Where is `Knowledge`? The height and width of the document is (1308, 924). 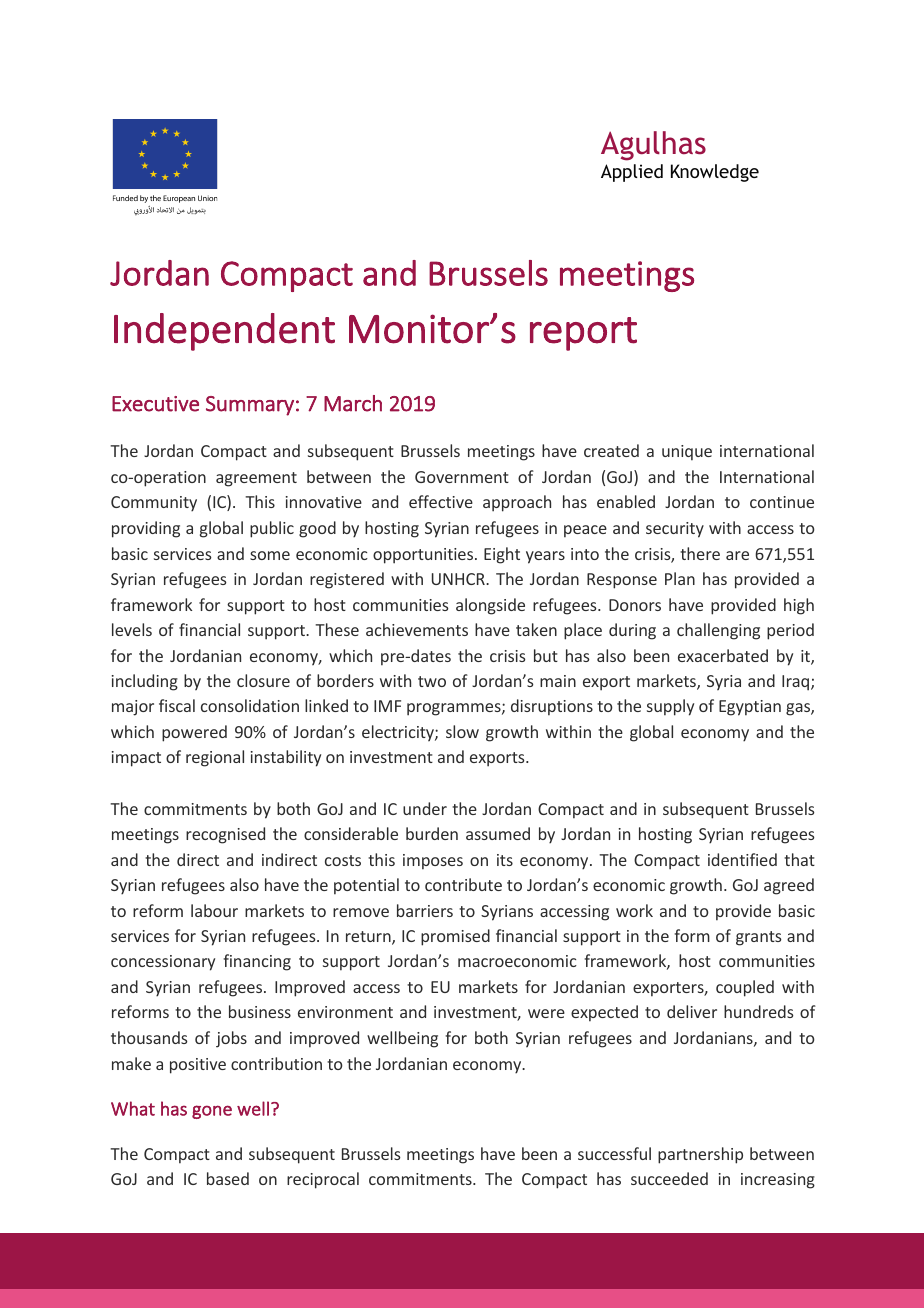
Knowledge is located at coordinates (715, 173).
